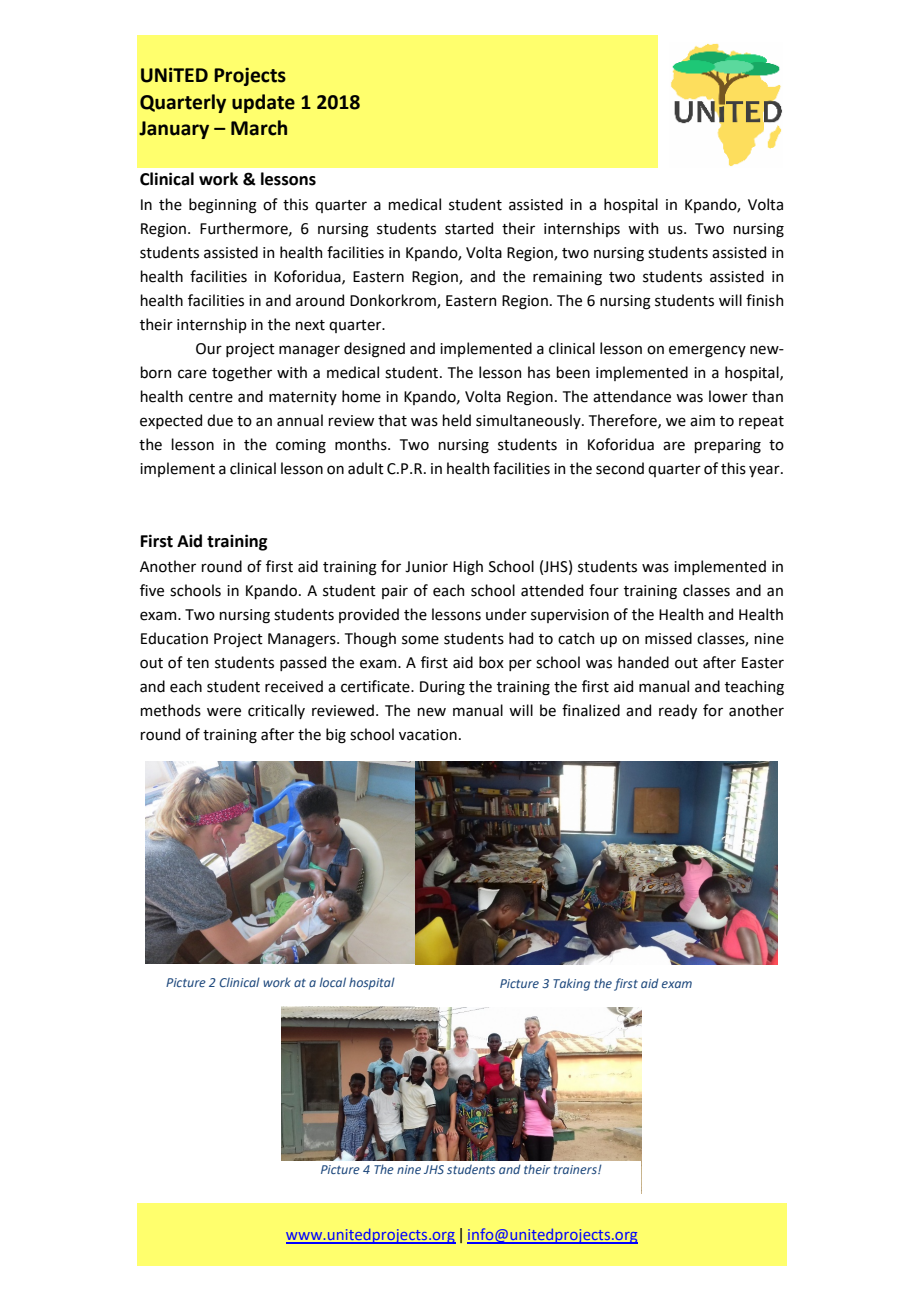  I want to click on started, so click(469, 228).
